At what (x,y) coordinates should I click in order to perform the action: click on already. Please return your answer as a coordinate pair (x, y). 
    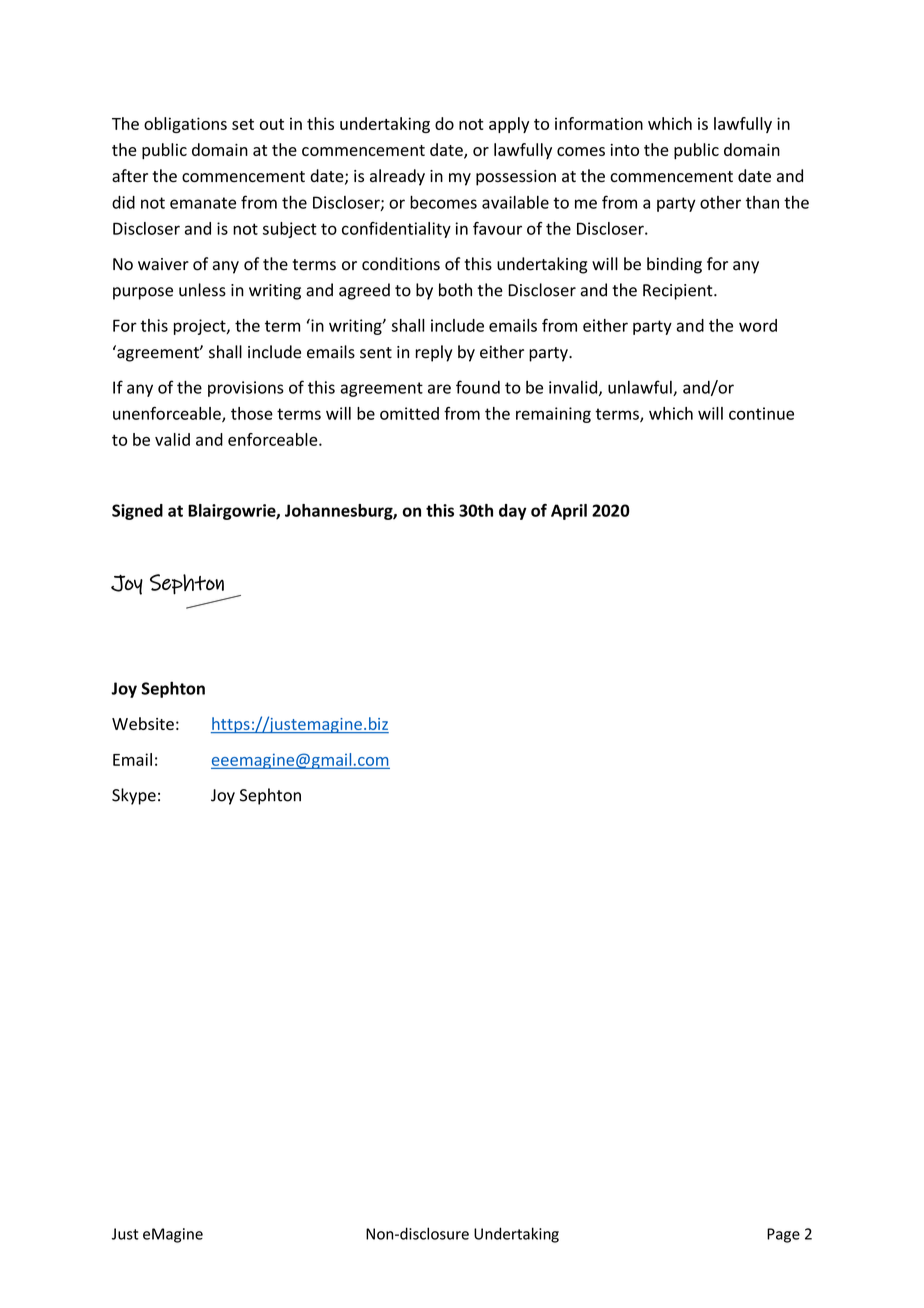
    Looking at the image, I should click on (397, 177).
